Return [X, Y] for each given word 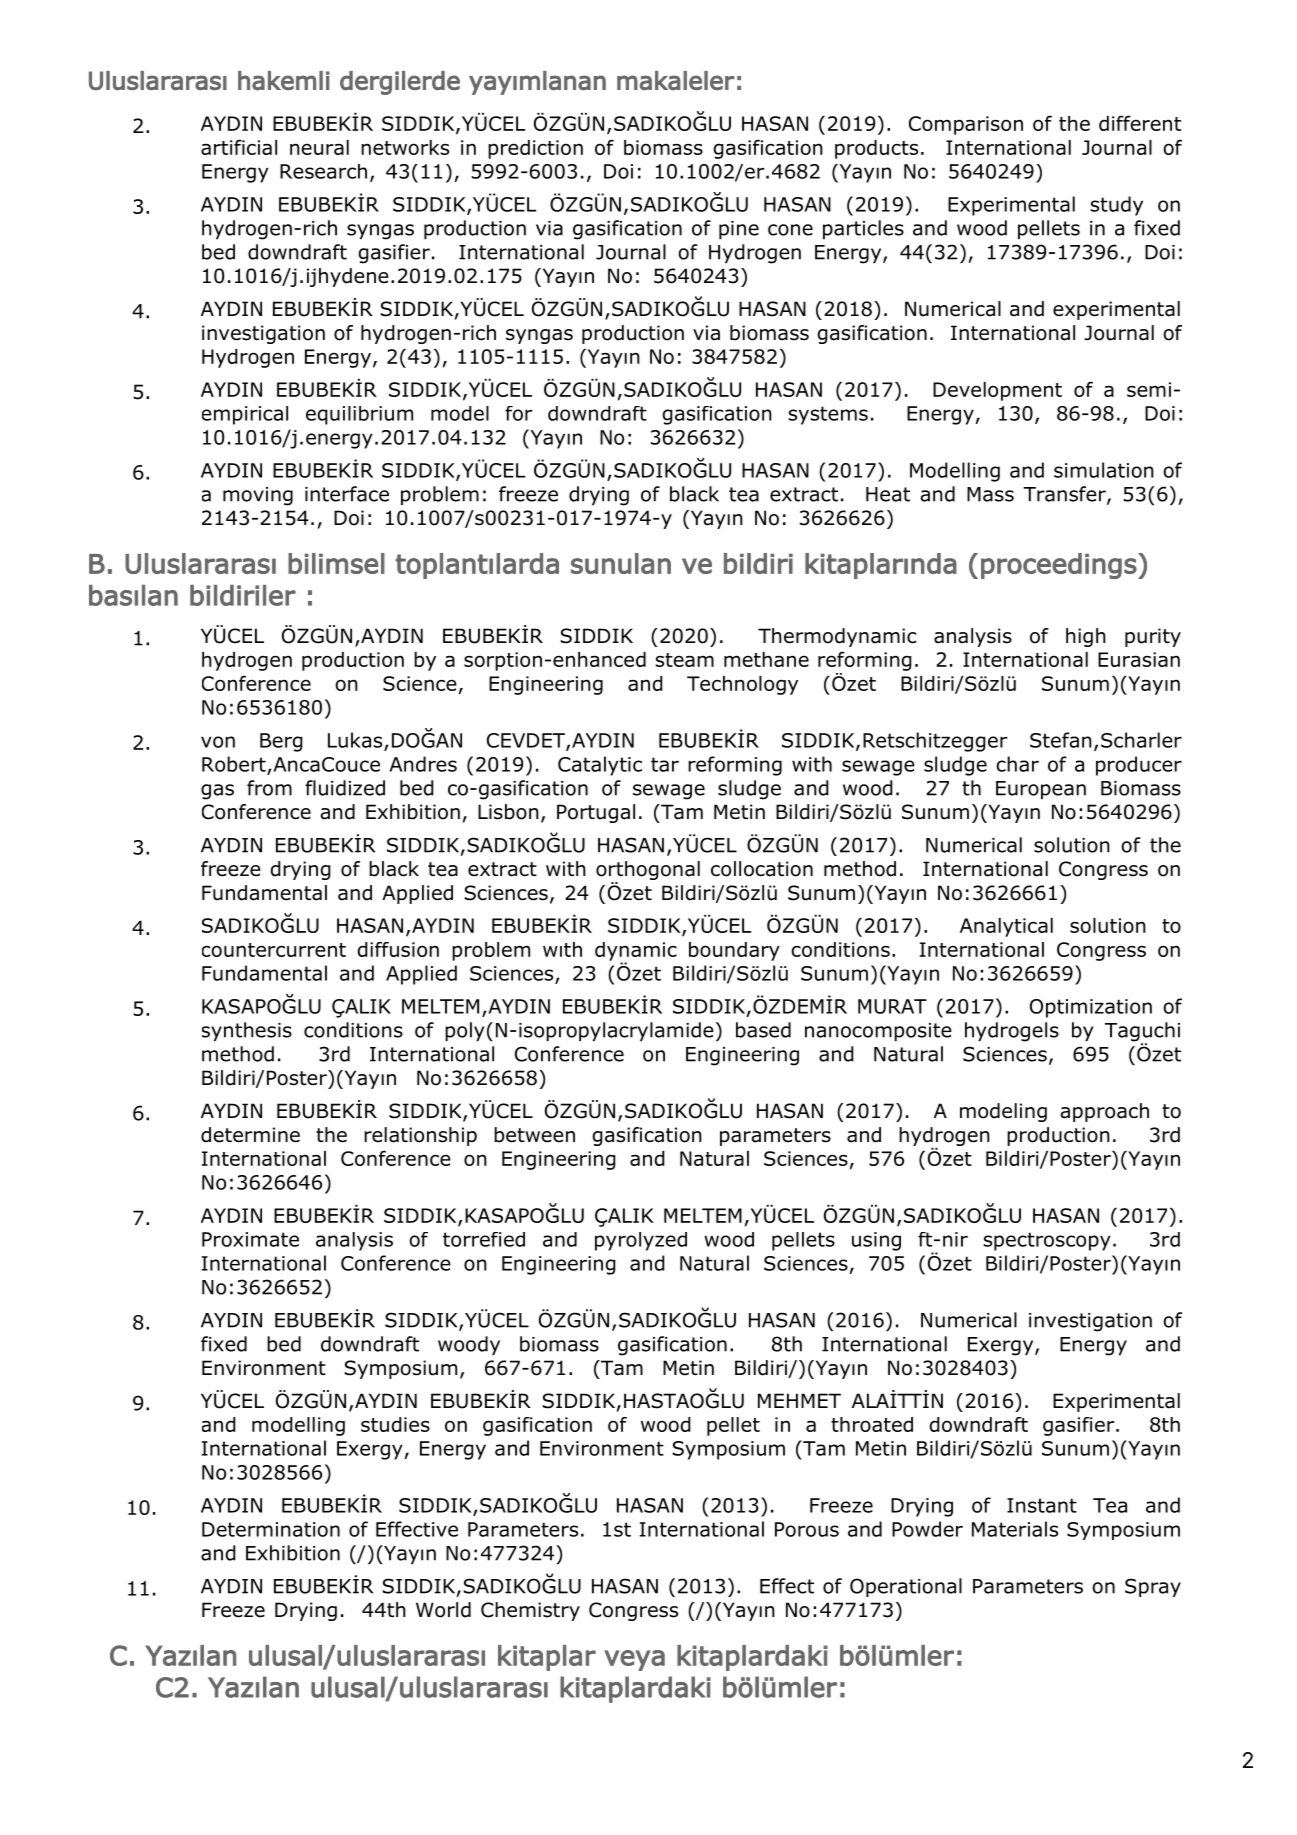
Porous [807, 1529]
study [1116, 206]
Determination [271, 1529]
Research [323, 171]
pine [739, 230]
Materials [1015, 1529]
